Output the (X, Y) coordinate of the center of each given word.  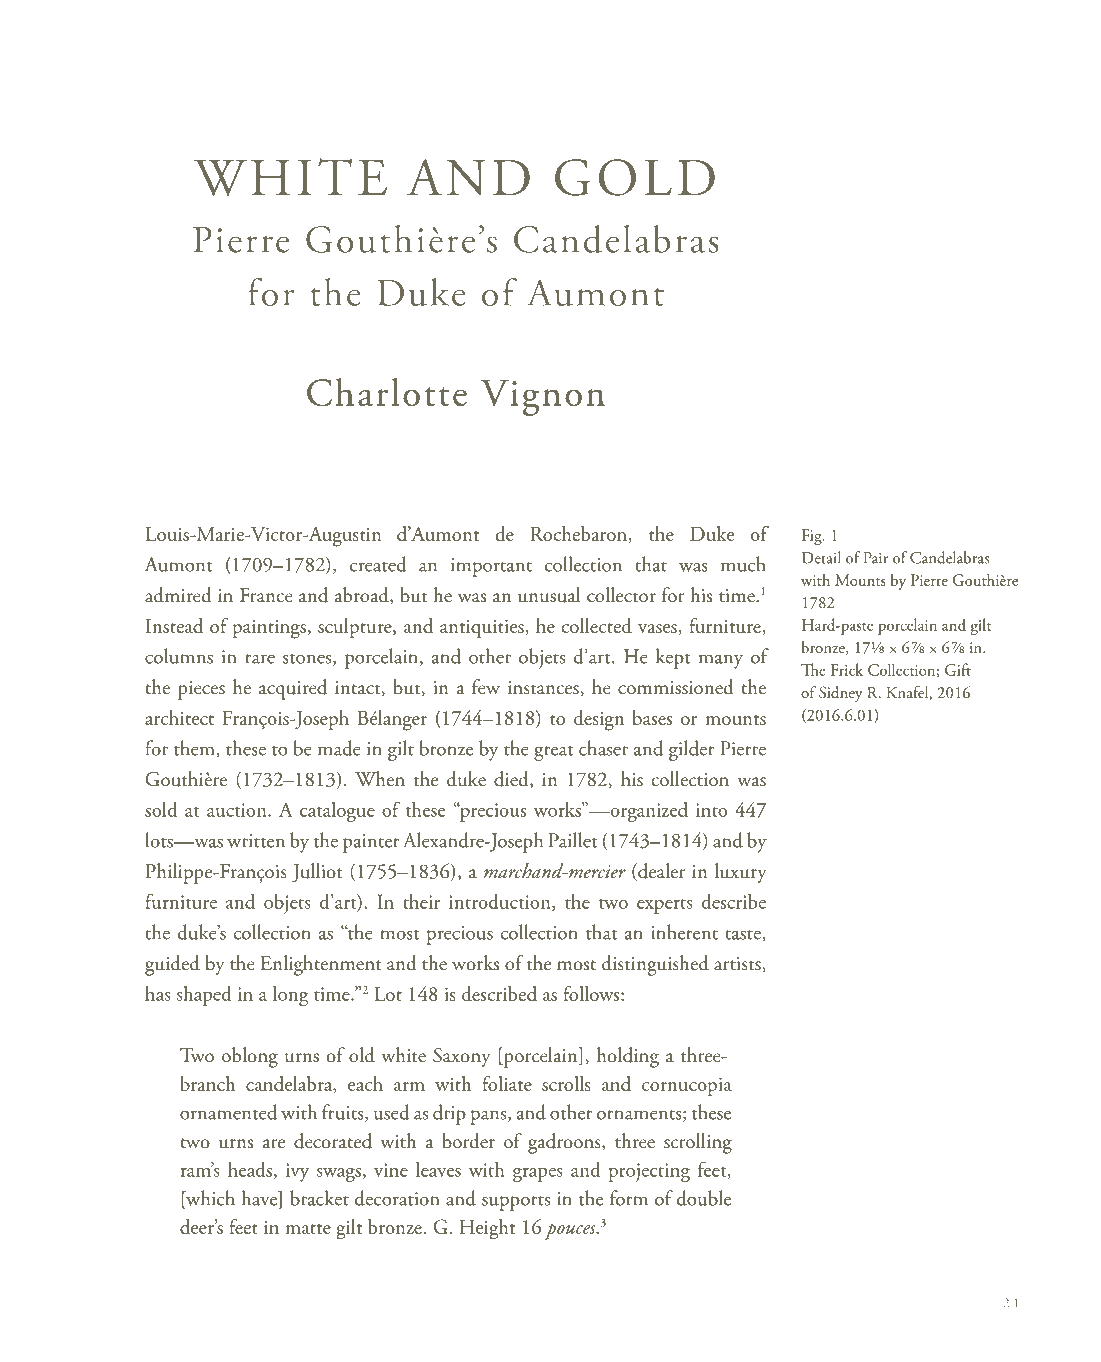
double (704, 1198)
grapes (538, 1174)
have (261, 1199)
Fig (813, 537)
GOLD (635, 177)
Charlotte (387, 392)
